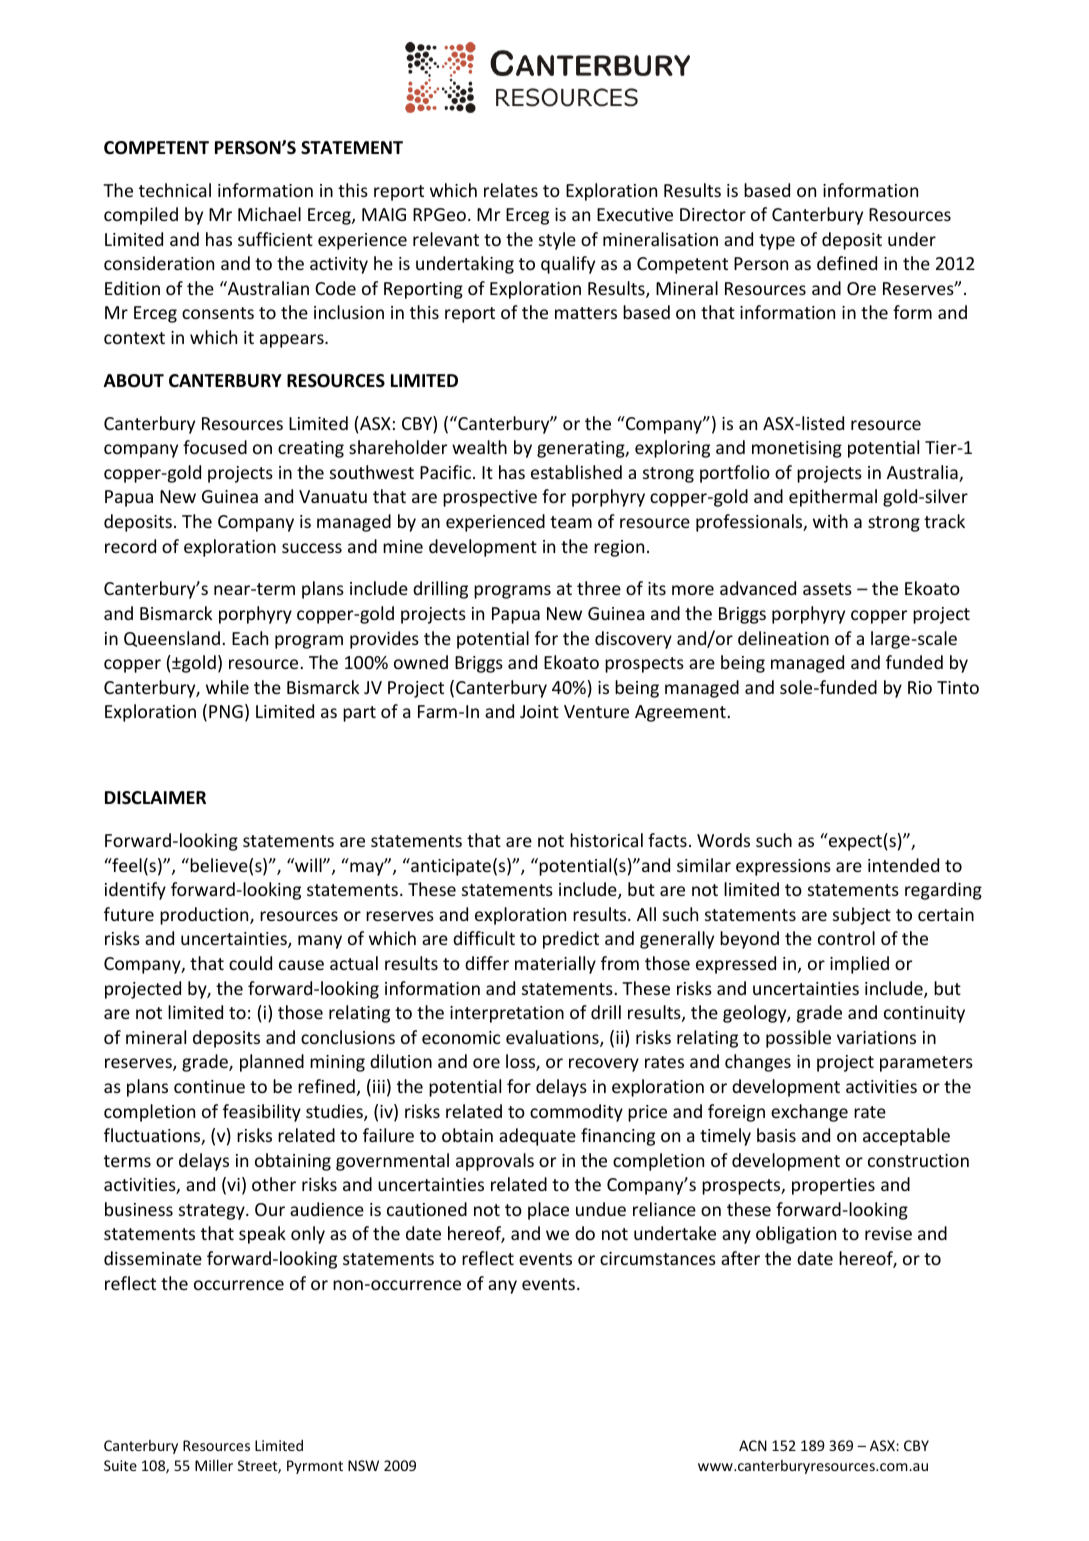 This screenshot has width=1089, height=1541. What do you see at coordinates (557, 241) in the screenshot?
I see `style` at bounding box center [557, 241].
